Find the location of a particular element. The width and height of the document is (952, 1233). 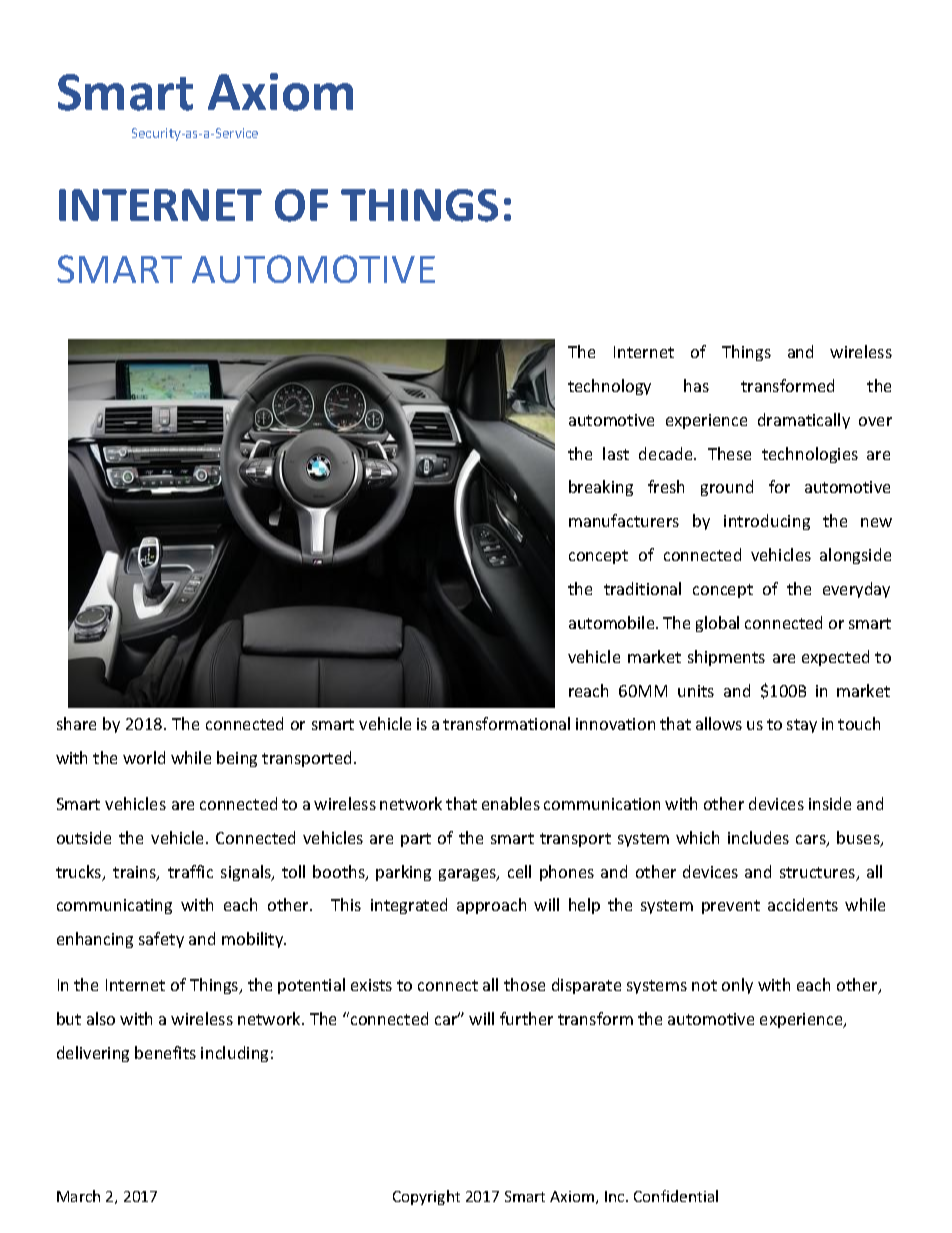

includes is located at coordinates (758, 837).
